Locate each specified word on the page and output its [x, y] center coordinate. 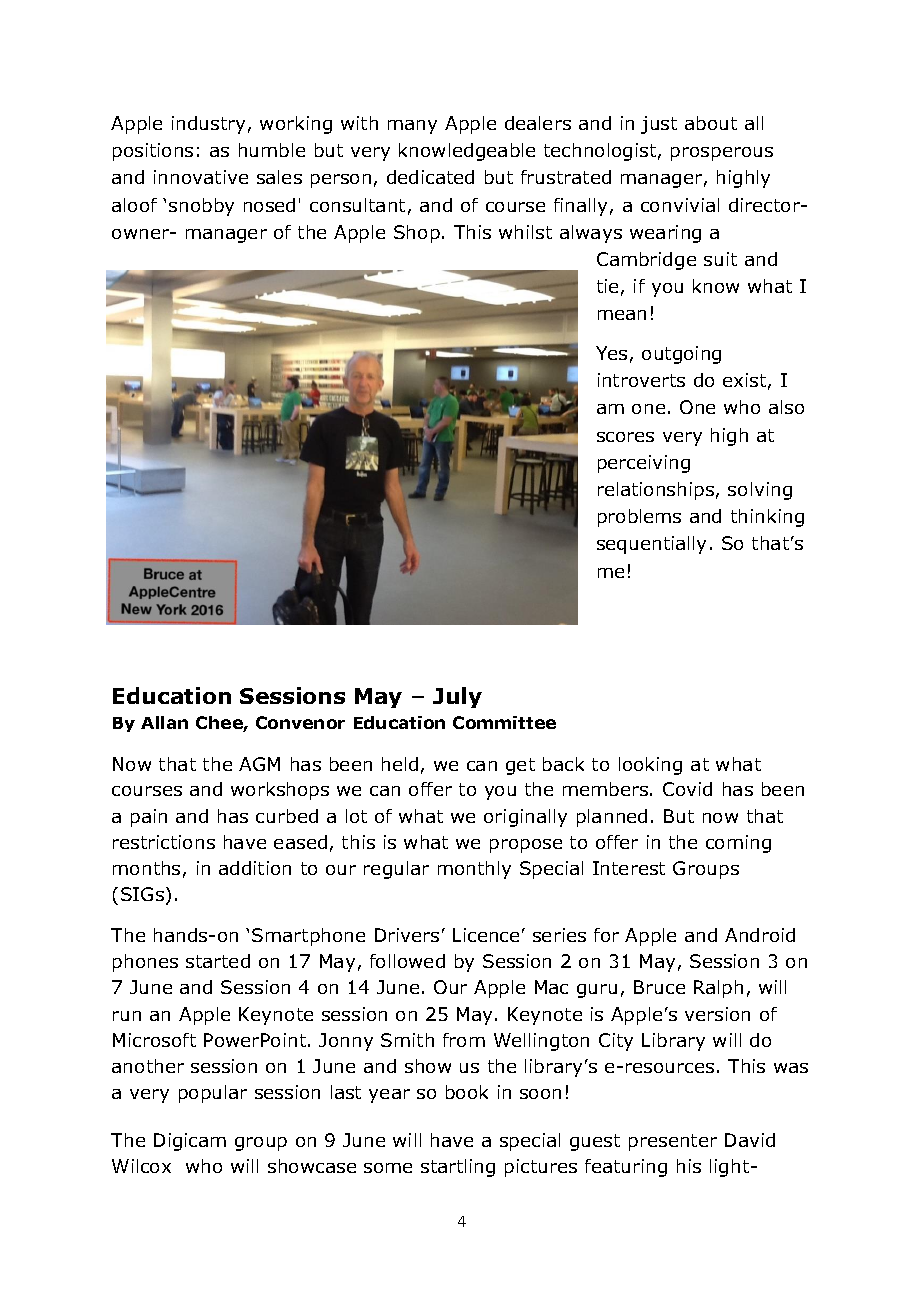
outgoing [681, 355]
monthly [474, 870]
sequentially [651, 545]
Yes [611, 353]
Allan [164, 722]
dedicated [430, 177]
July [457, 697]
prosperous [722, 154]
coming [738, 844]
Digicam [190, 1142]
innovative [201, 177]
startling [458, 1168]
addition [255, 868]
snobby [201, 207]
